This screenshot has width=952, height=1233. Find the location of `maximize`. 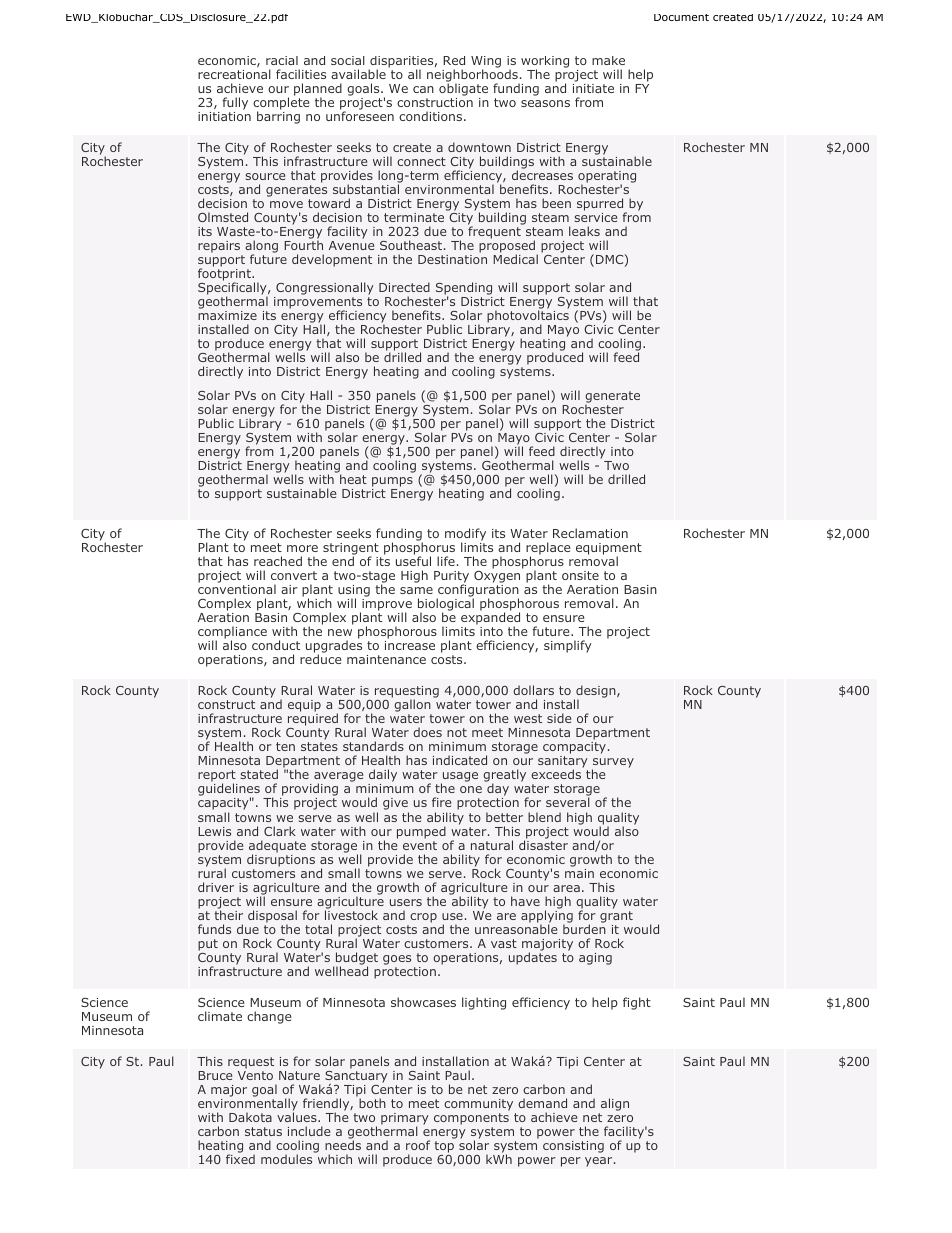

maximize is located at coordinates (227, 315).
